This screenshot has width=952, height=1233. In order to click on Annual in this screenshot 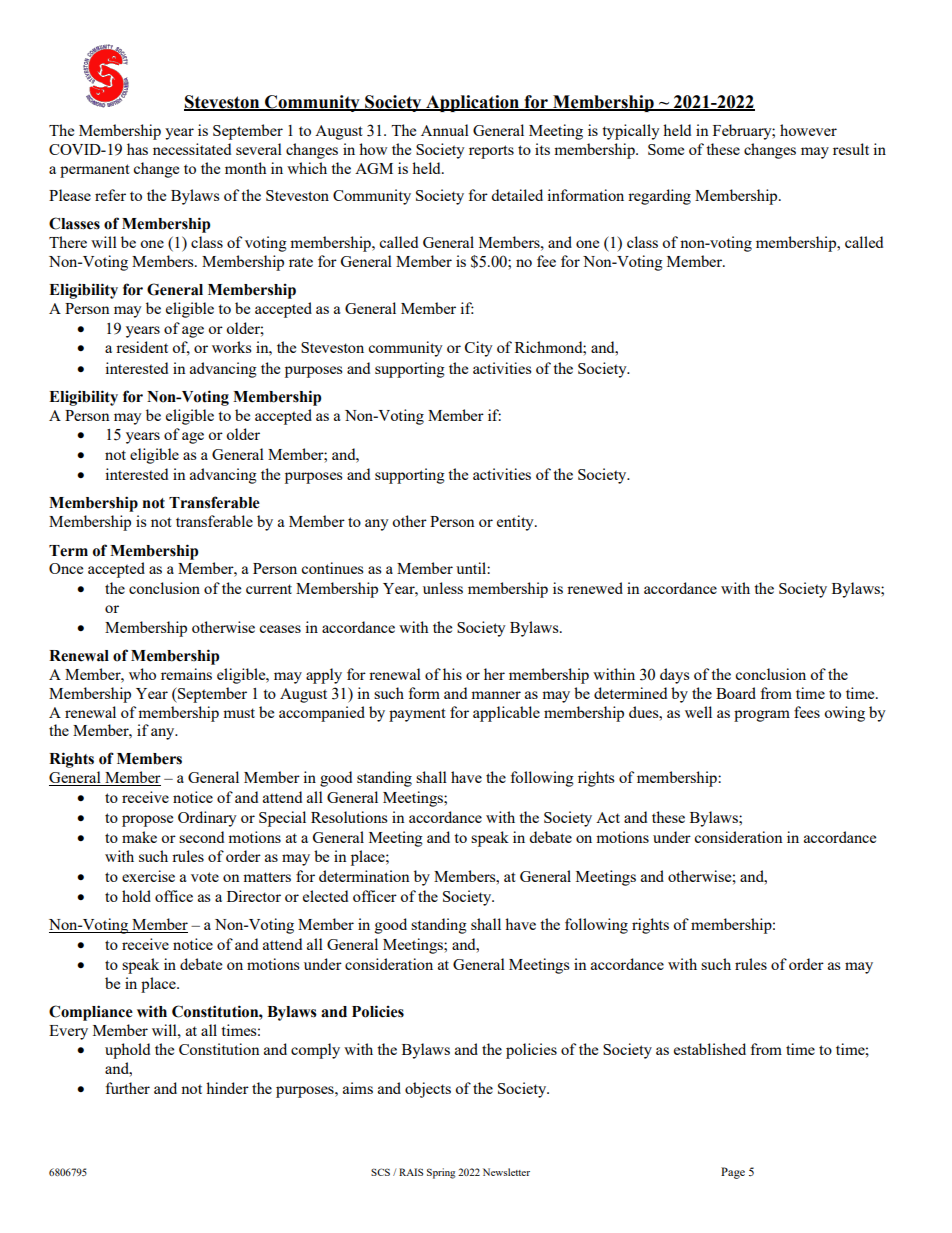, I will do `click(445, 130)`.
